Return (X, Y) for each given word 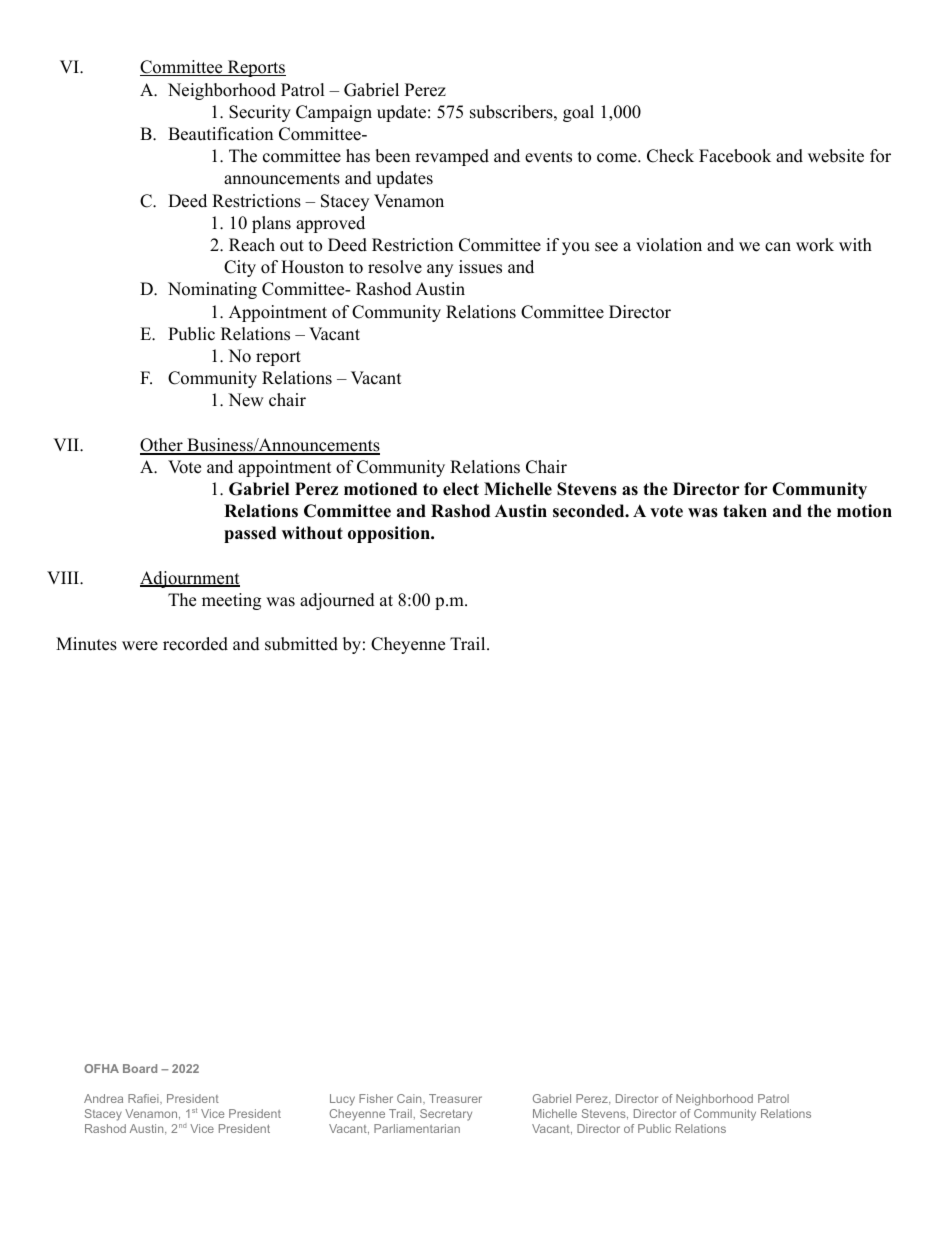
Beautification (220, 134)
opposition (390, 534)
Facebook (735, 156)
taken (745, 511)
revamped (452, 157)
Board (140, 1068)
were (140, 646)
